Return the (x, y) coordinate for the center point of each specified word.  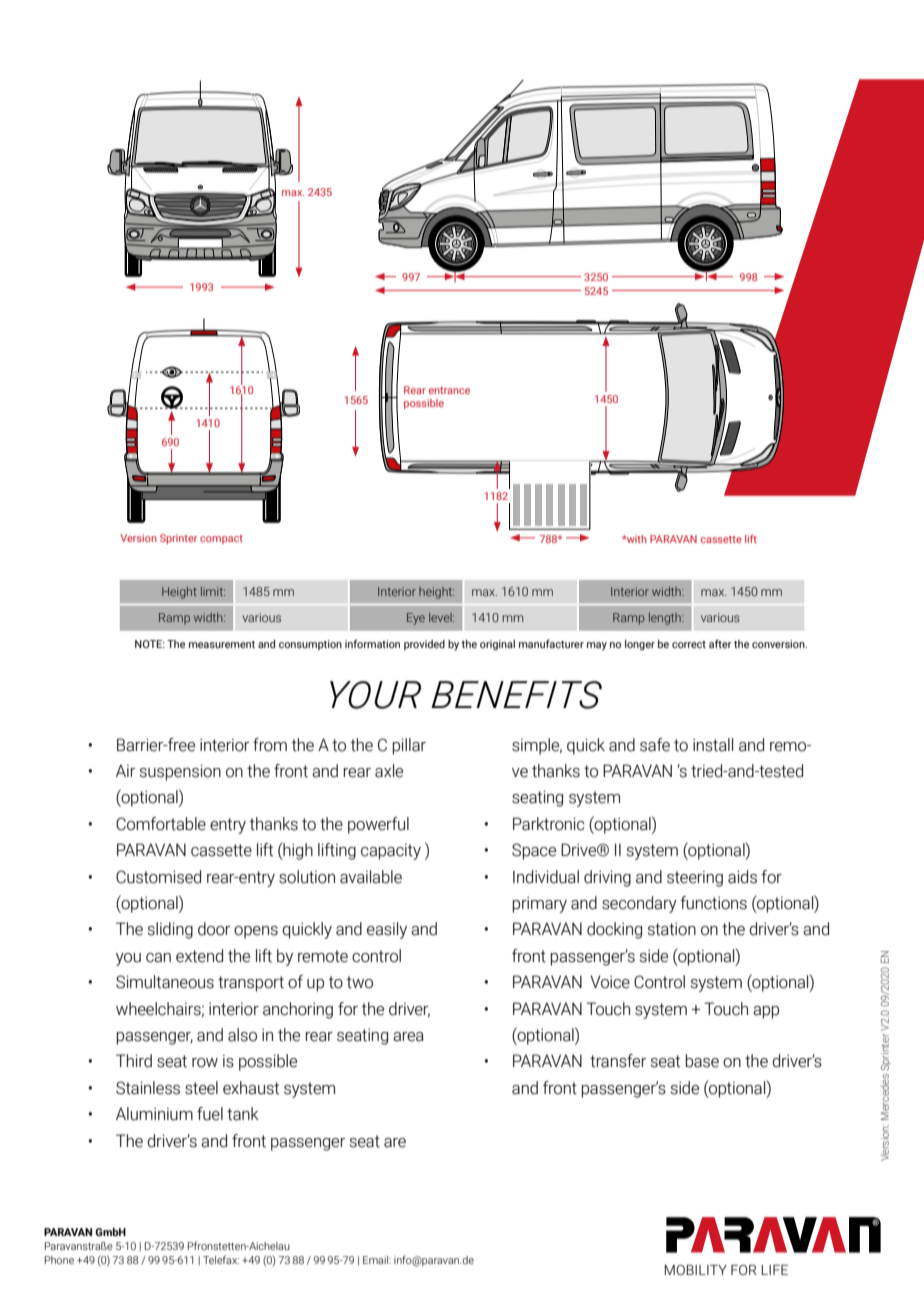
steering (695, 879)
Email (377, 1260)
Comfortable (161, 824)
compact (221, 539)
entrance (449, 390)
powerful (378, 825)
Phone (59, 1260)
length (666, 619)
